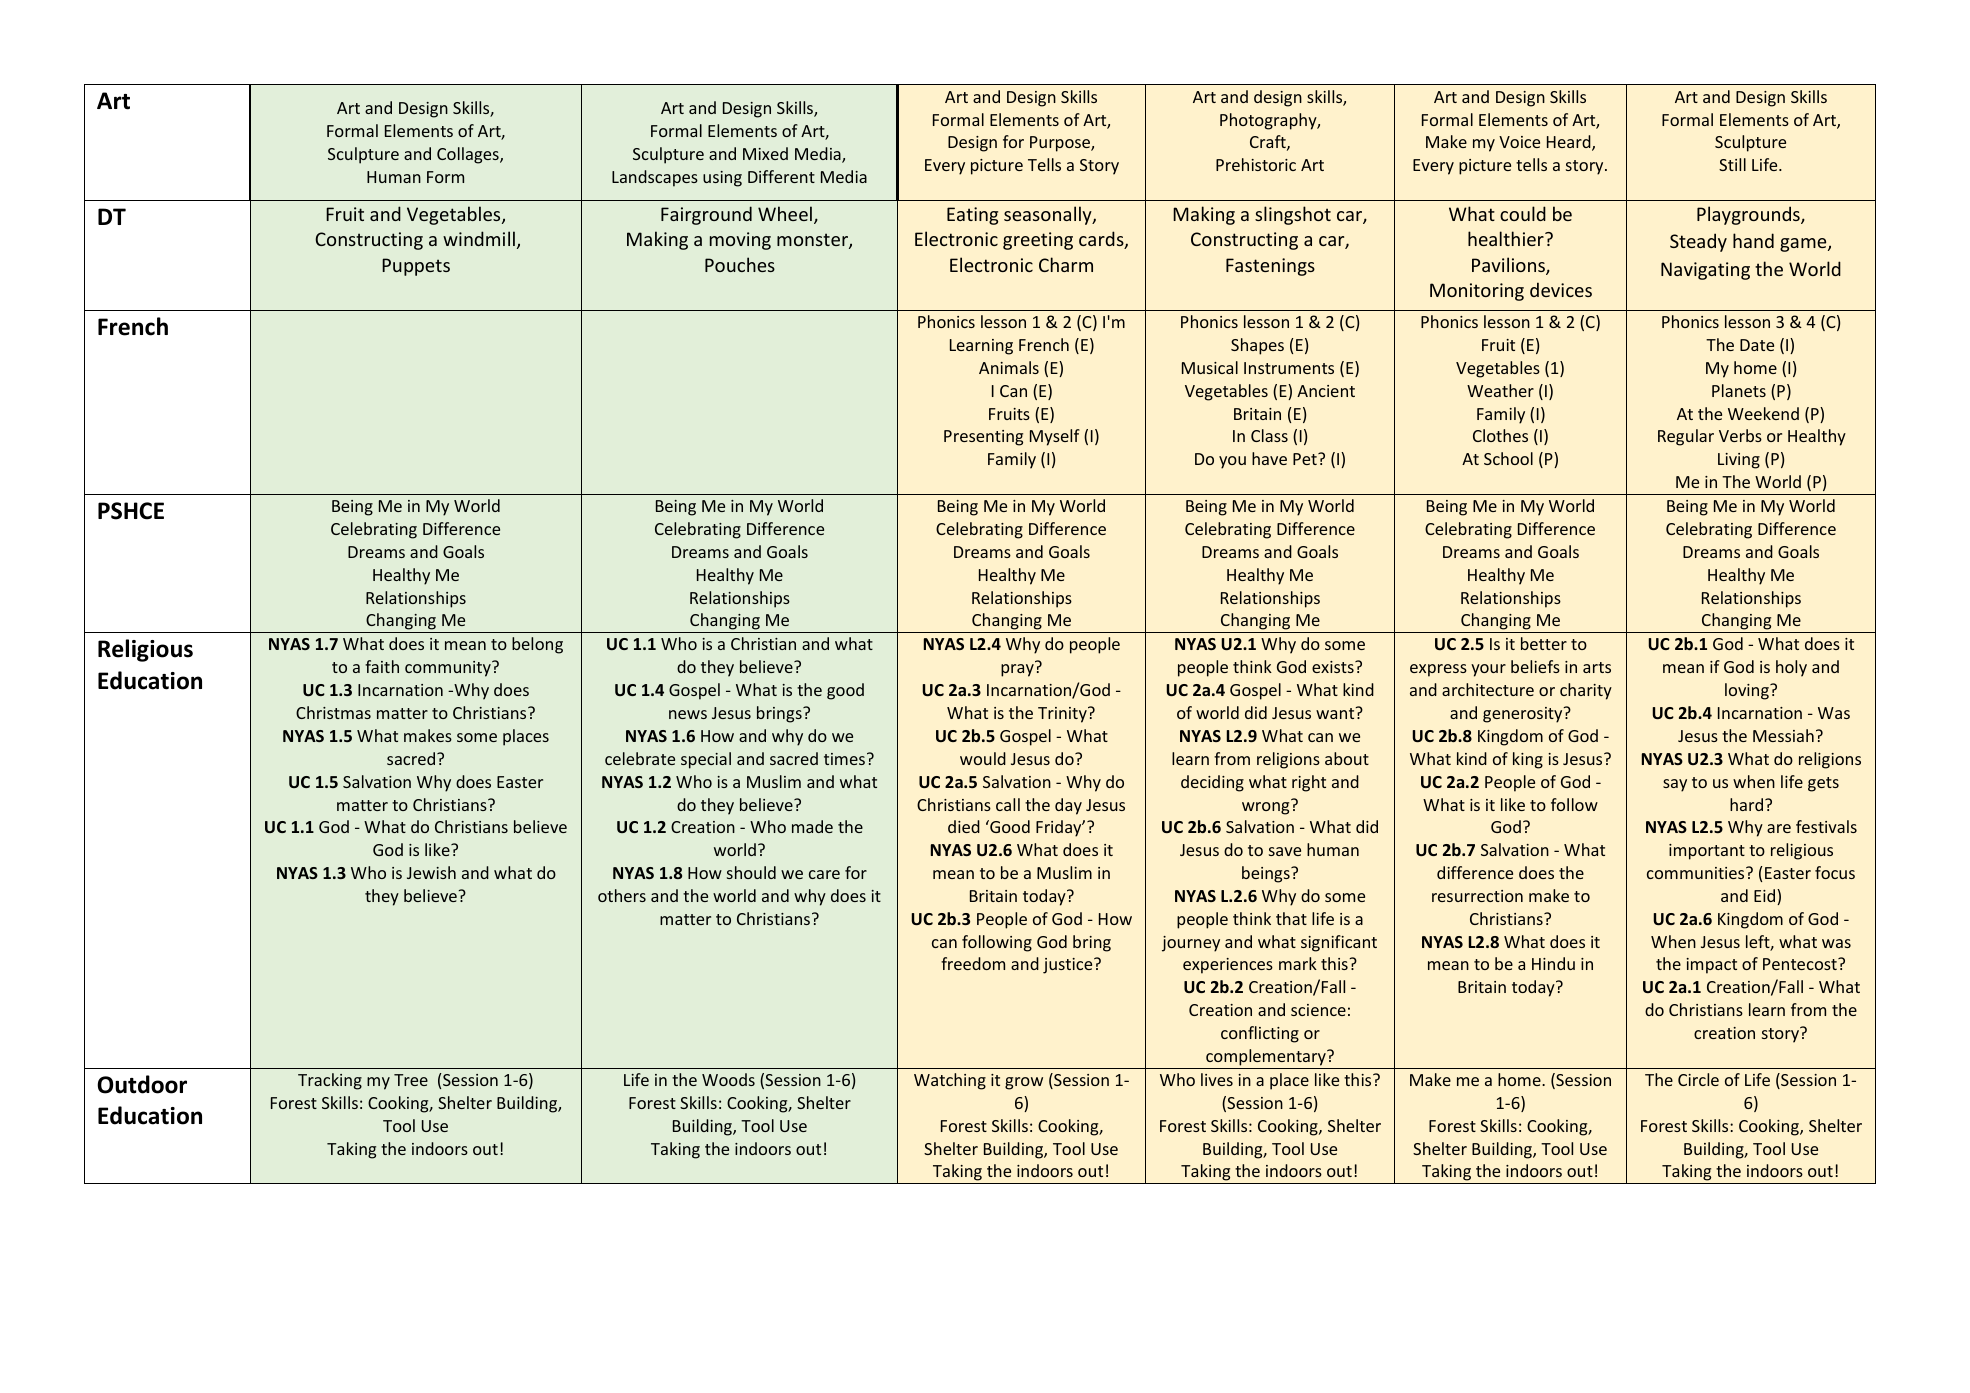 This screenshot has height=1393, width=1970. Describe the element at coordinates (1055, 437) in the screenshot. I see `Myself` at that location.
